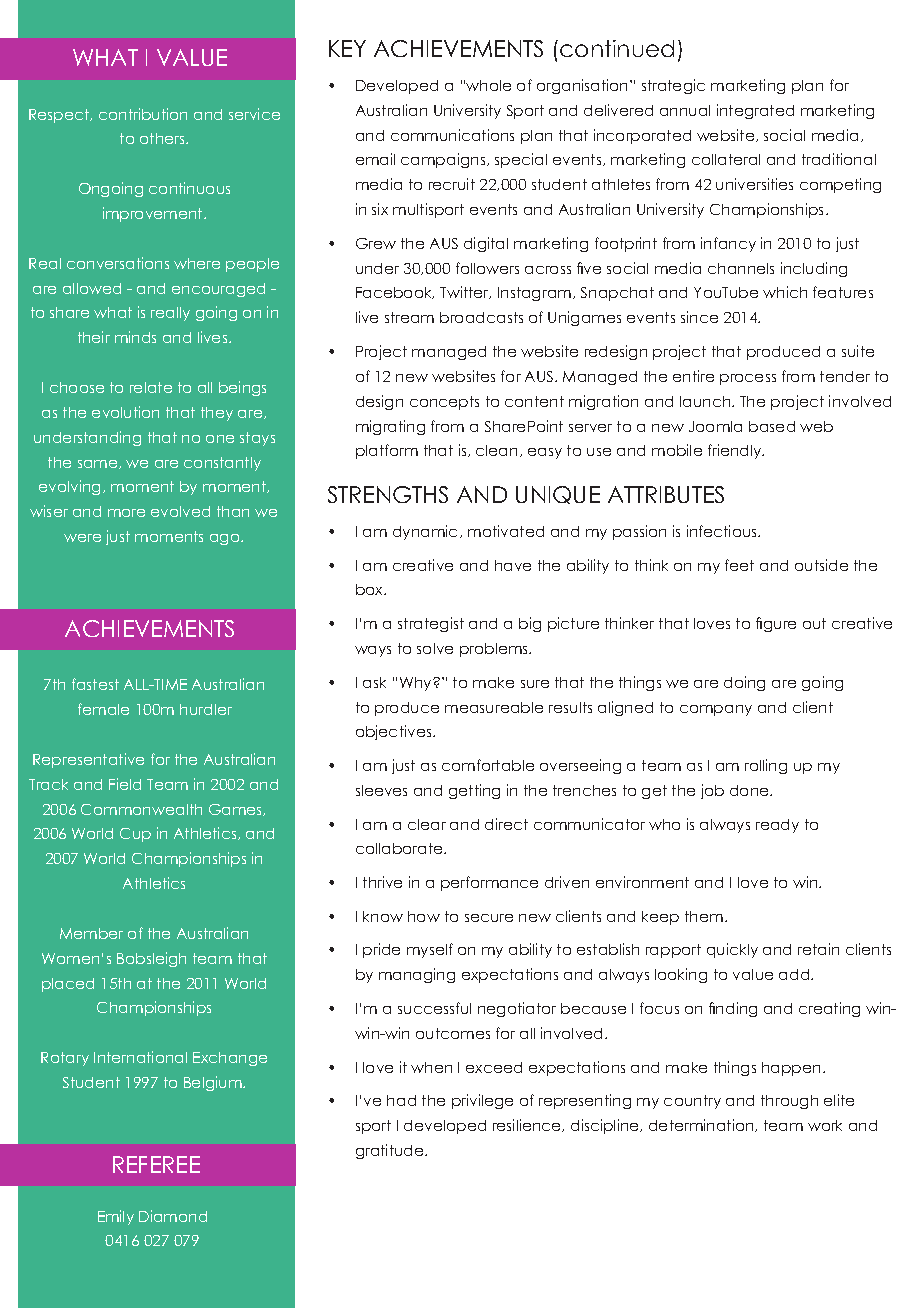 Image resolution: width=924 pixels, height=1308 pixels. What do you see at coordinates (391, 1151) in the screenshot?
I see `gratitude` at bounding box center [391, 1151].
